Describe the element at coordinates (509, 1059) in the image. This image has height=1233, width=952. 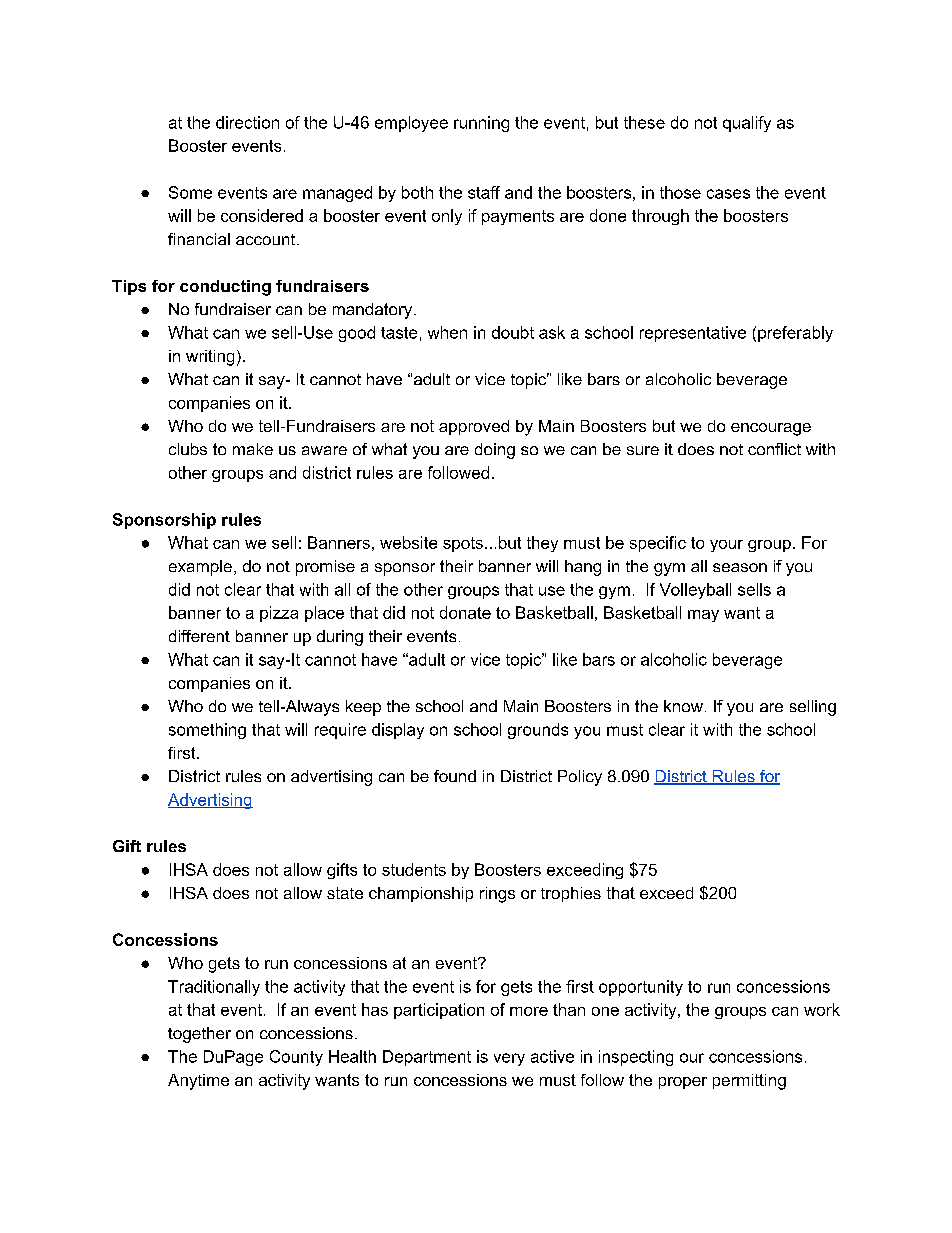
I see `very` at that location.
